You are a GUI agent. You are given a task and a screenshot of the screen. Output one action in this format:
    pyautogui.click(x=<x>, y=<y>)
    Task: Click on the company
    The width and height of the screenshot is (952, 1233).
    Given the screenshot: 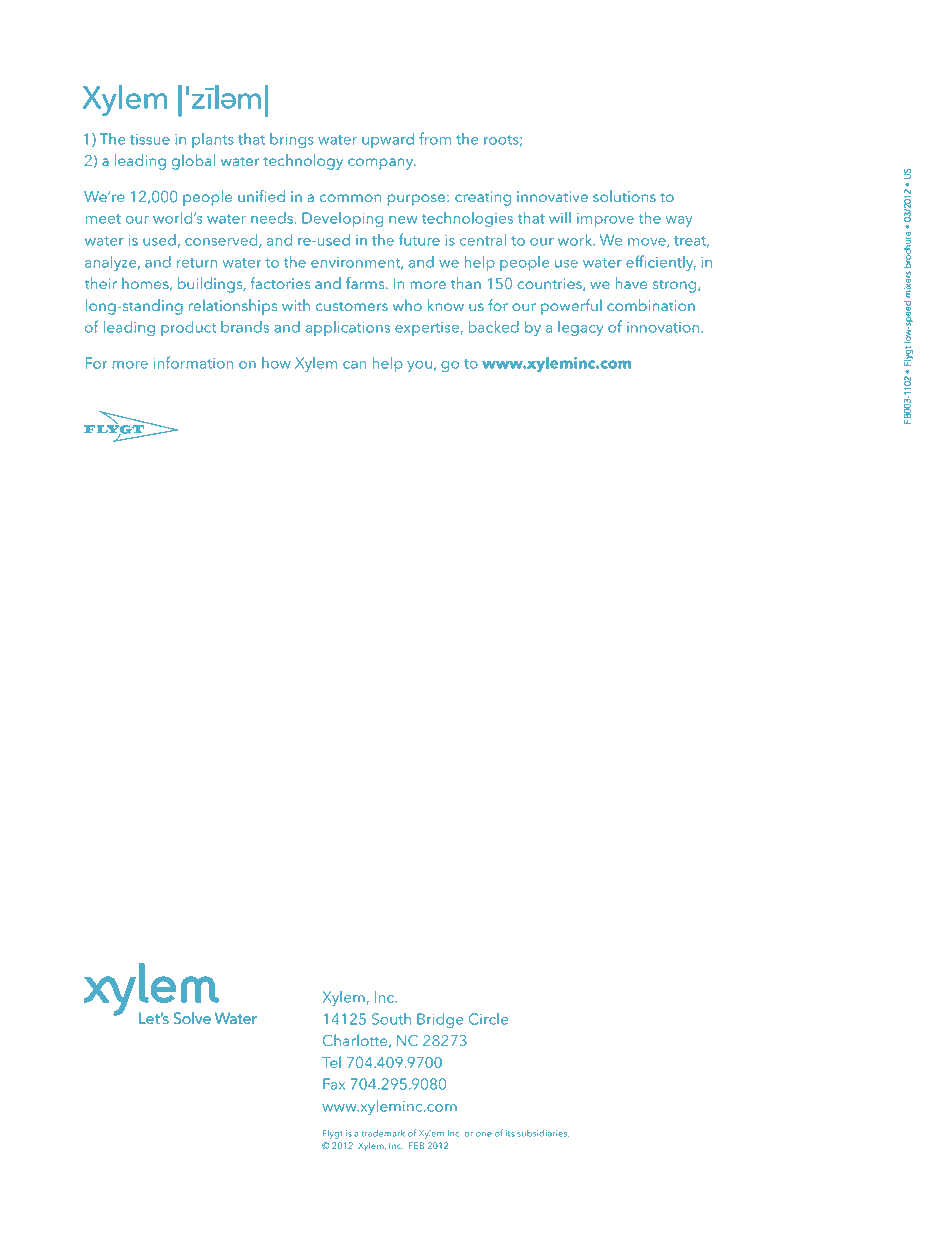 What is the action you would take?
    pyautogui.click(x=381, y=164)
